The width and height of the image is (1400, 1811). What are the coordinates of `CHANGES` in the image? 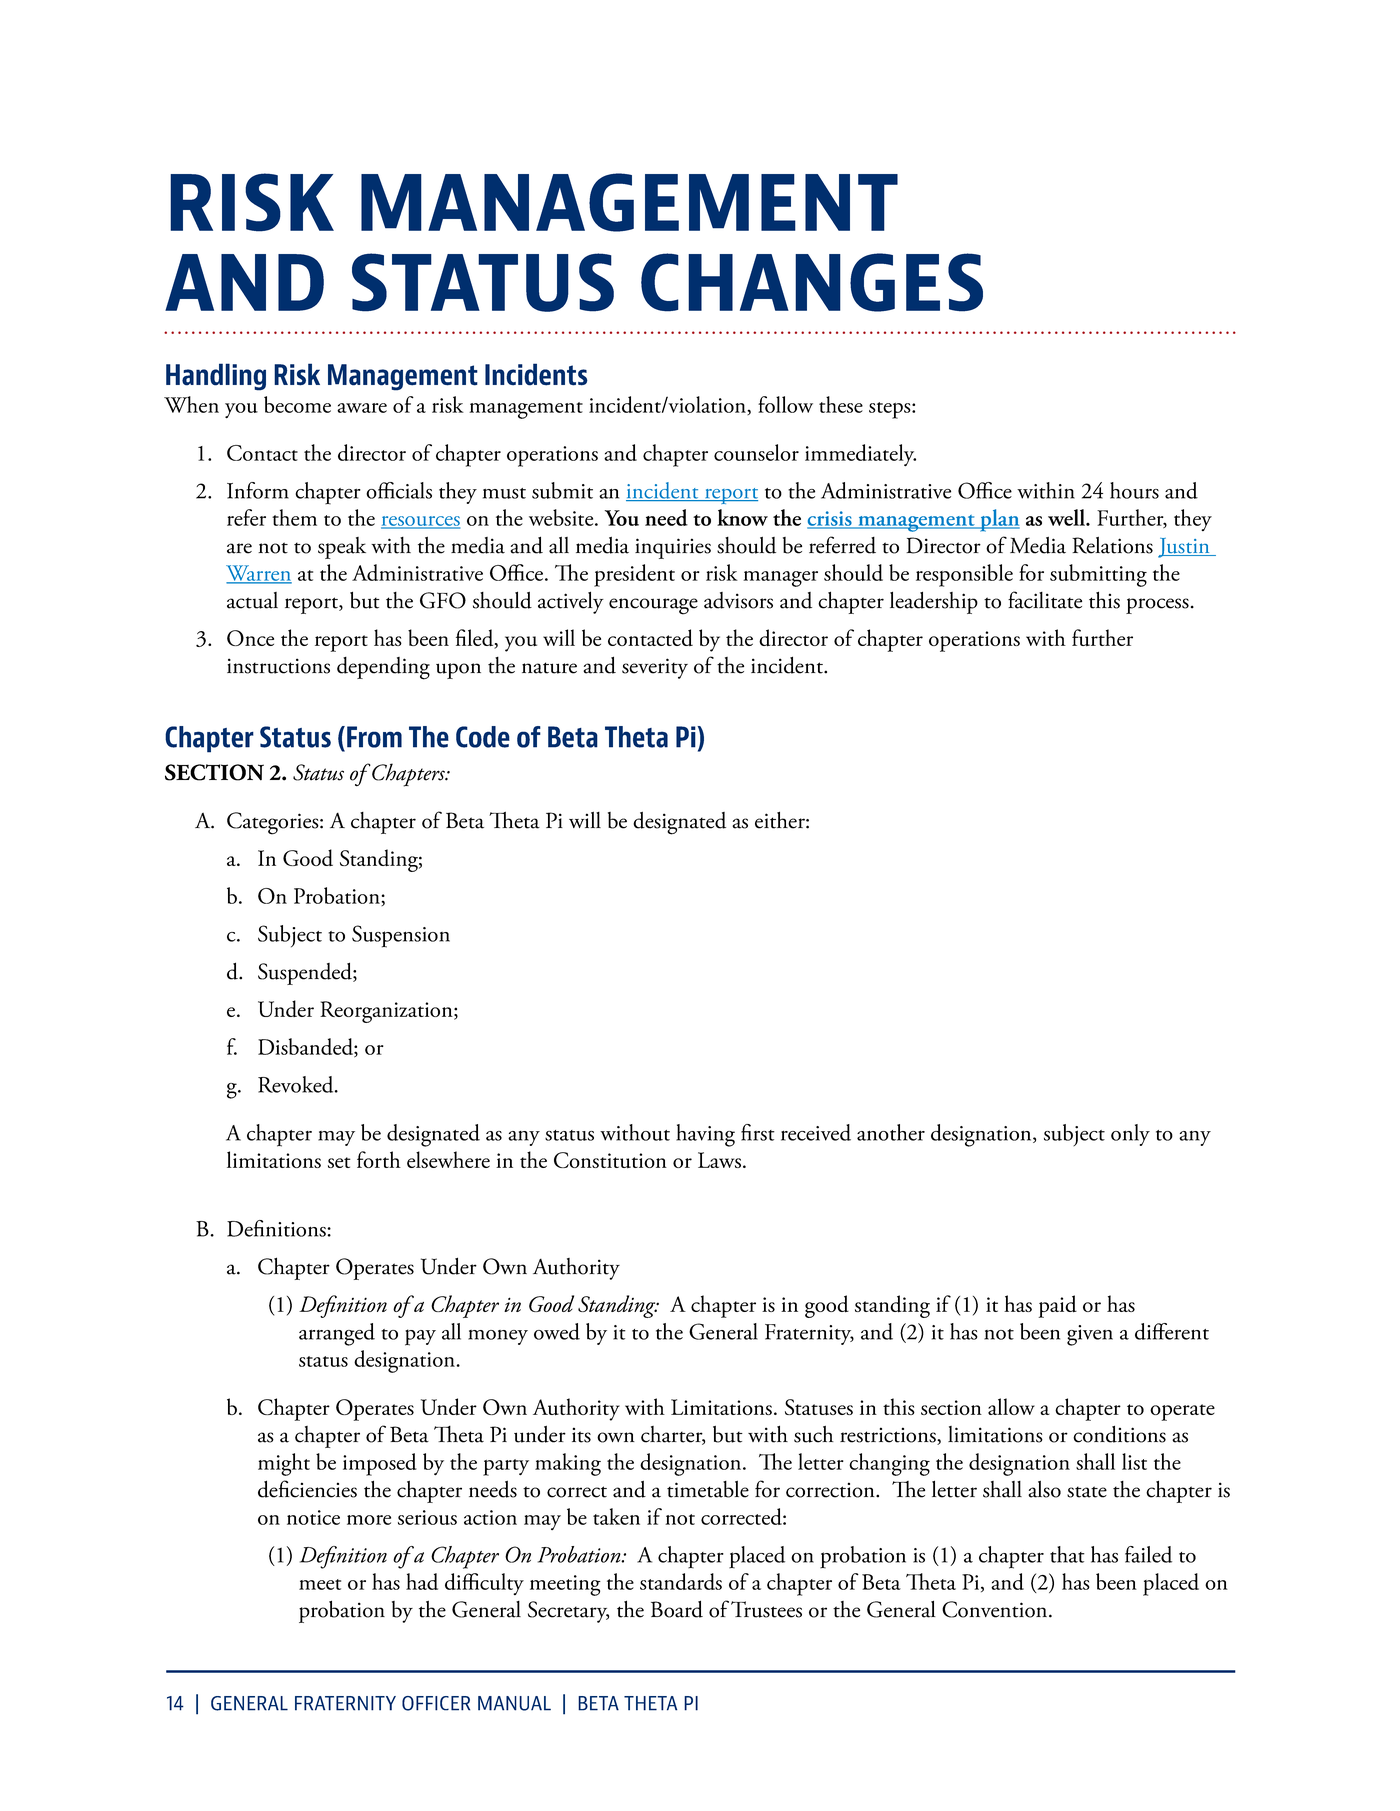 It's located at (812, 282).
